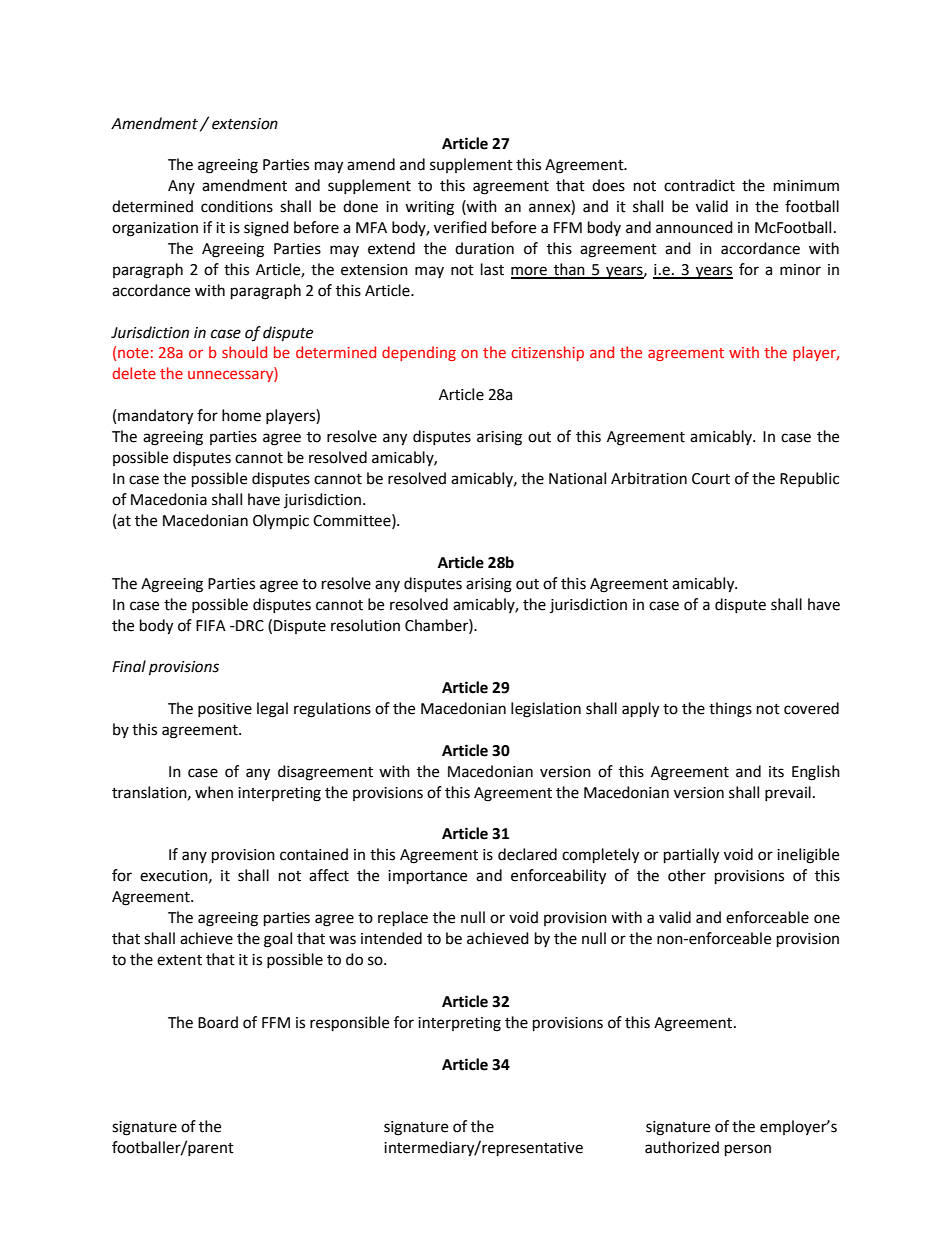 The height and width of the screenshot is (1233, 952). What do you see at coordinates (237, 206) in the screenshot?
I see `conditions` at bounding box center [237, 206].
